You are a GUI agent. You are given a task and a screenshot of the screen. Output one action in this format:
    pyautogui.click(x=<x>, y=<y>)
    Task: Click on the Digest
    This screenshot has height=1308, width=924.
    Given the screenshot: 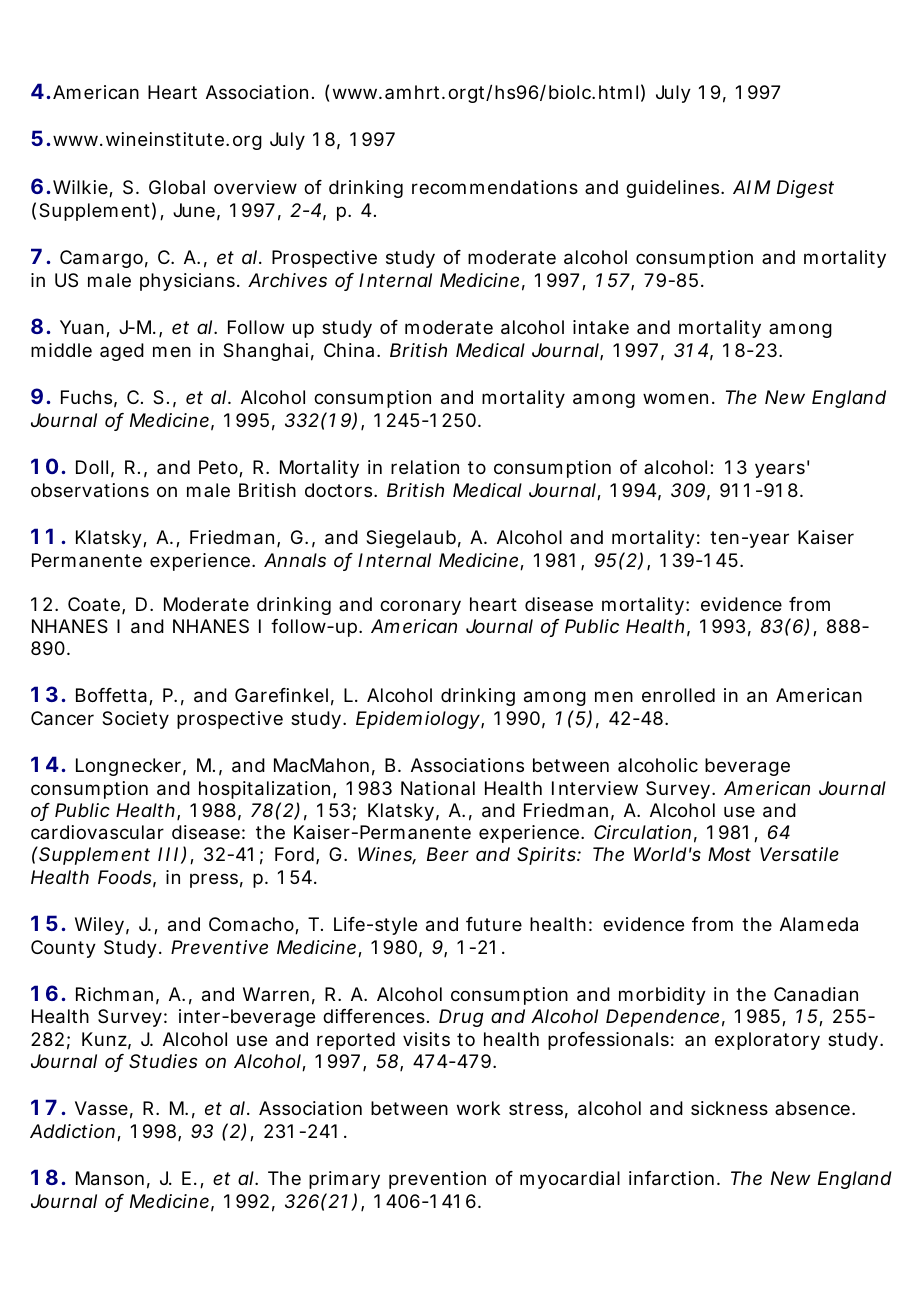 What is the action you would take?
    pyautogui.click(x=805, y=189)
